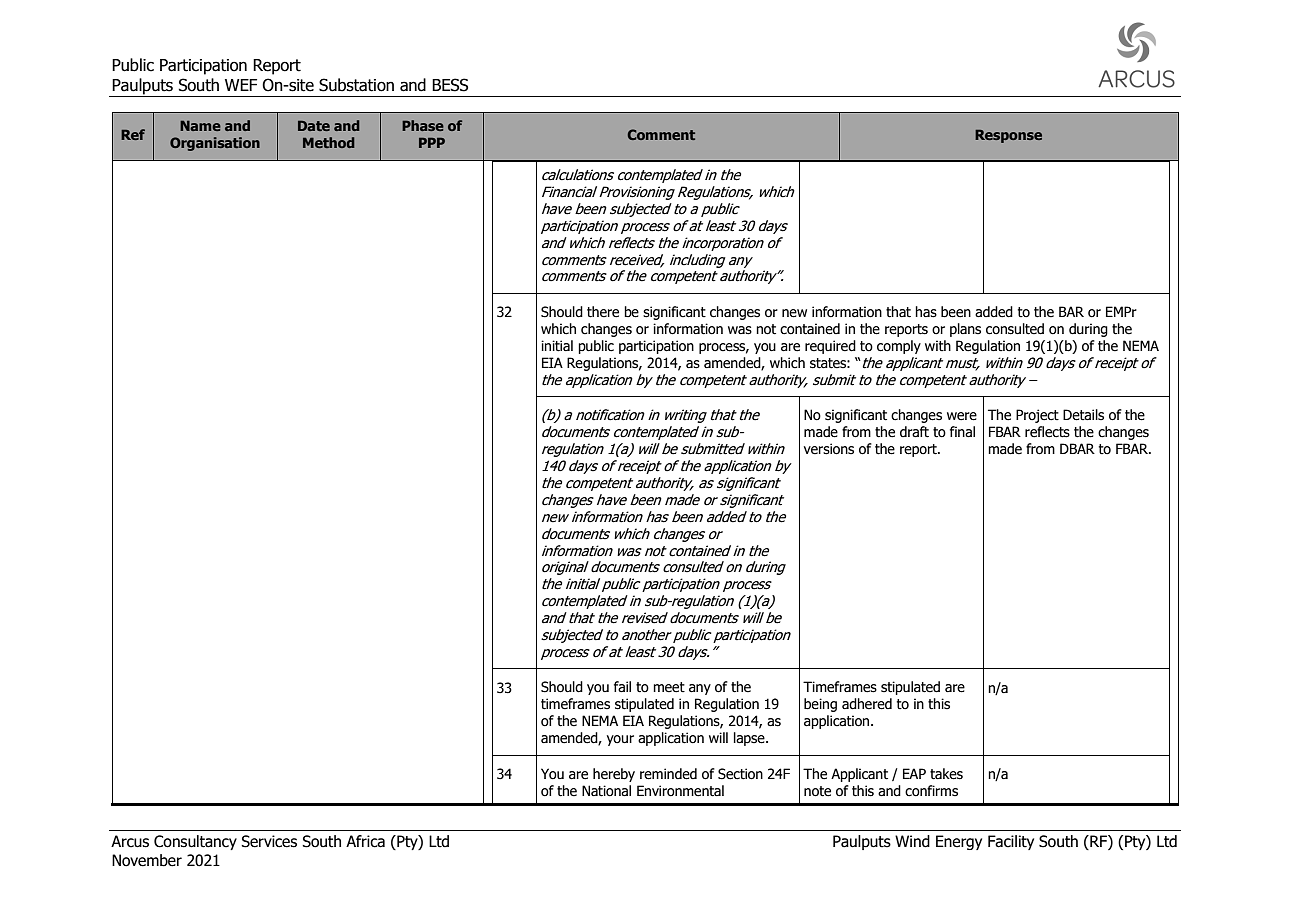 Image resolution: width=1308 pixels, height=924 pixels. Describe the element at coordinates (962, 431) in the screenshot. I see `final` at that location.
